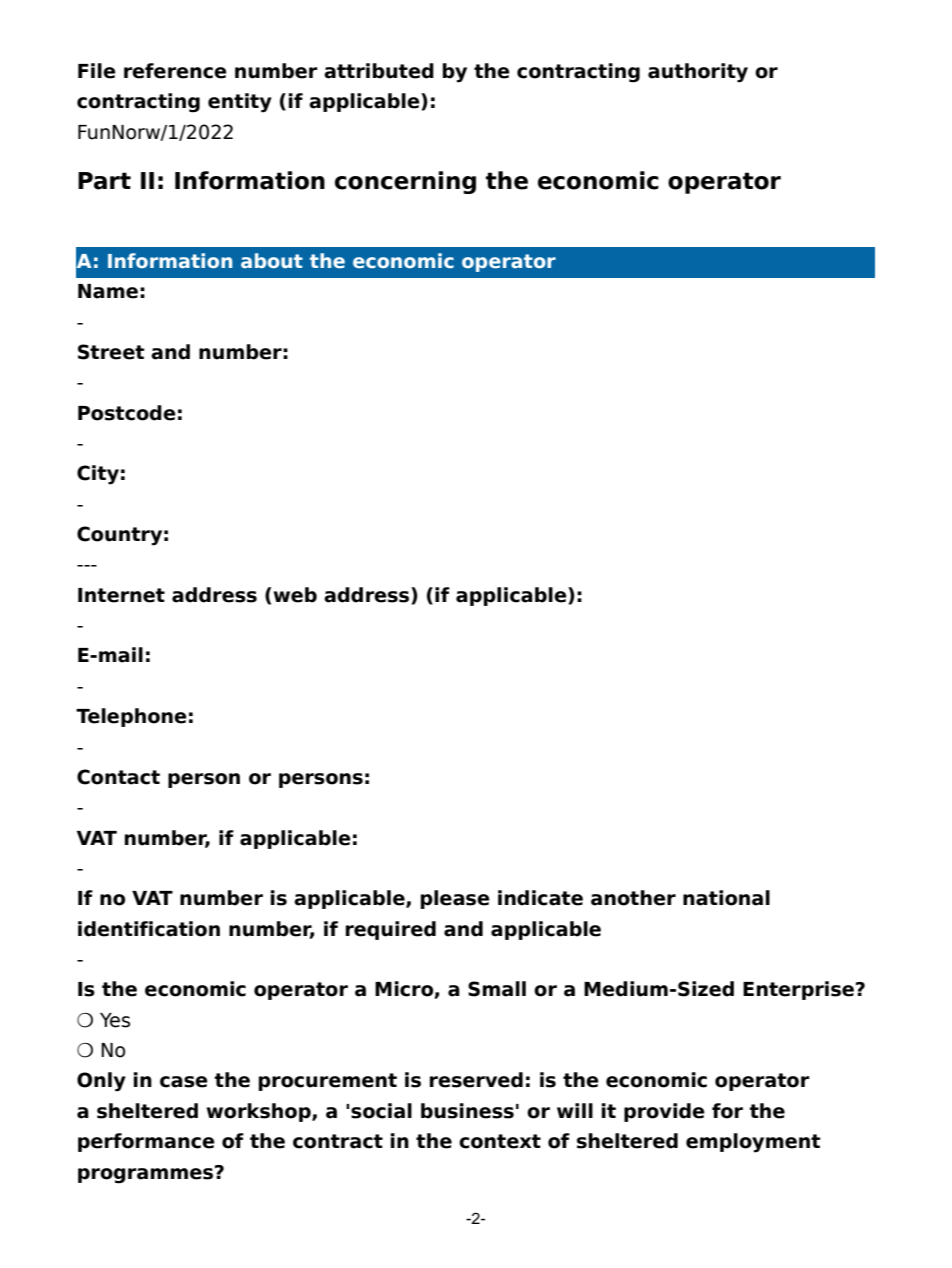 The width and height of the page is (952, 1268). Describe the element at coordinates (175, 71) in the page. I see `reference` at that location.
